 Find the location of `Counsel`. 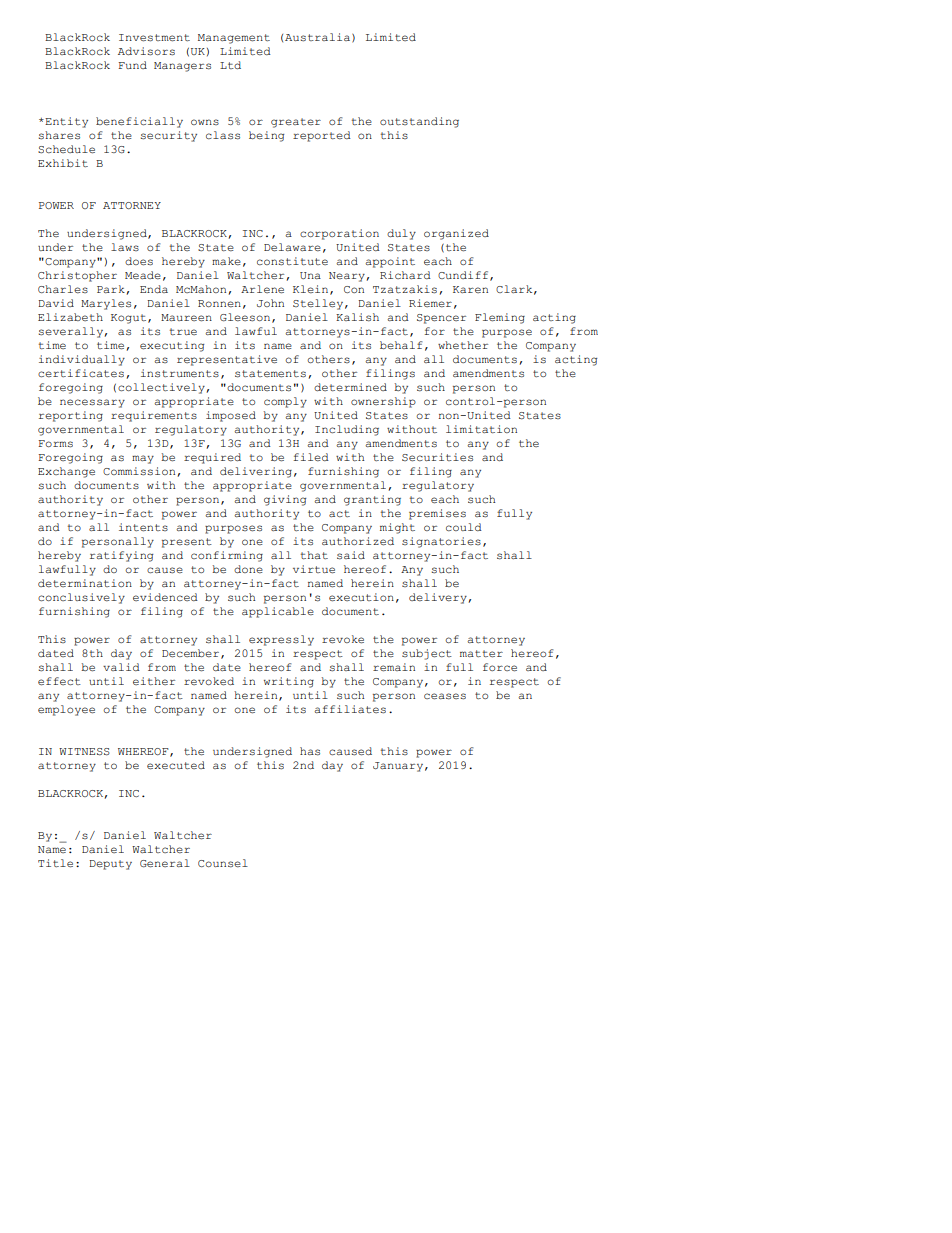

Counsel is located at coordinates (223, 863).
